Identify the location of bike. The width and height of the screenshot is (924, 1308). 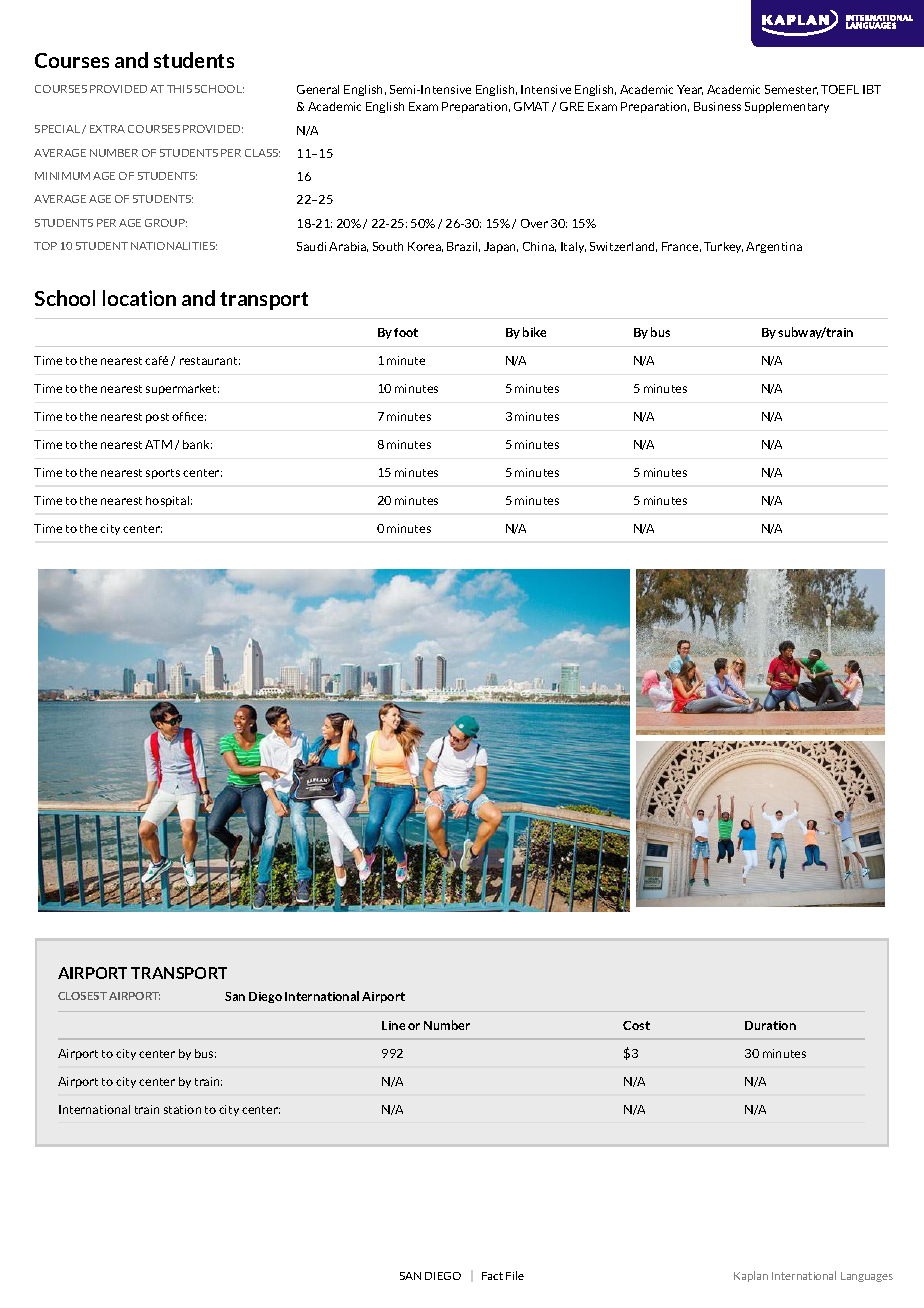
(534, 332).
